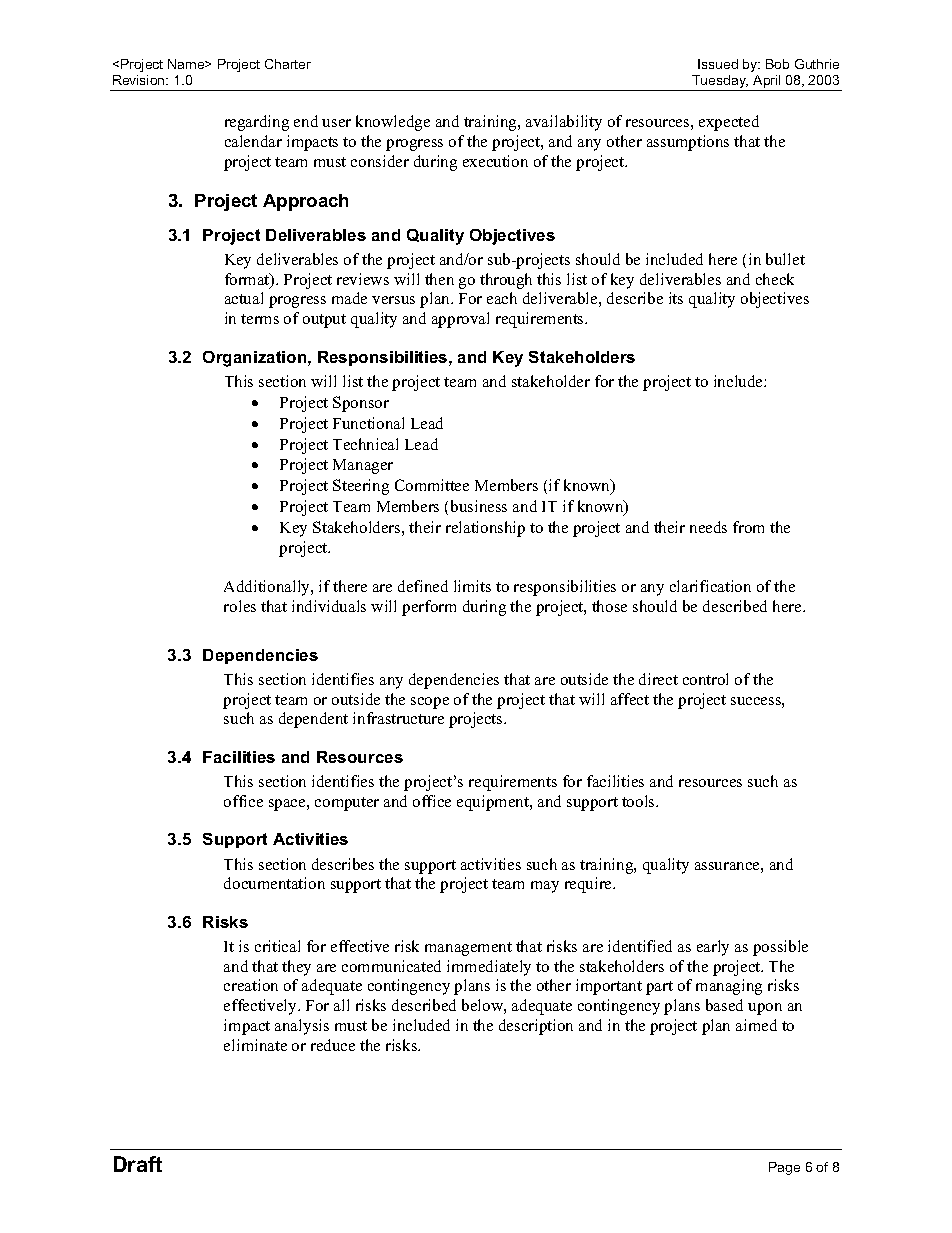 This image has height=1233, width=952. I want to click on expected, so click(729, 123).
